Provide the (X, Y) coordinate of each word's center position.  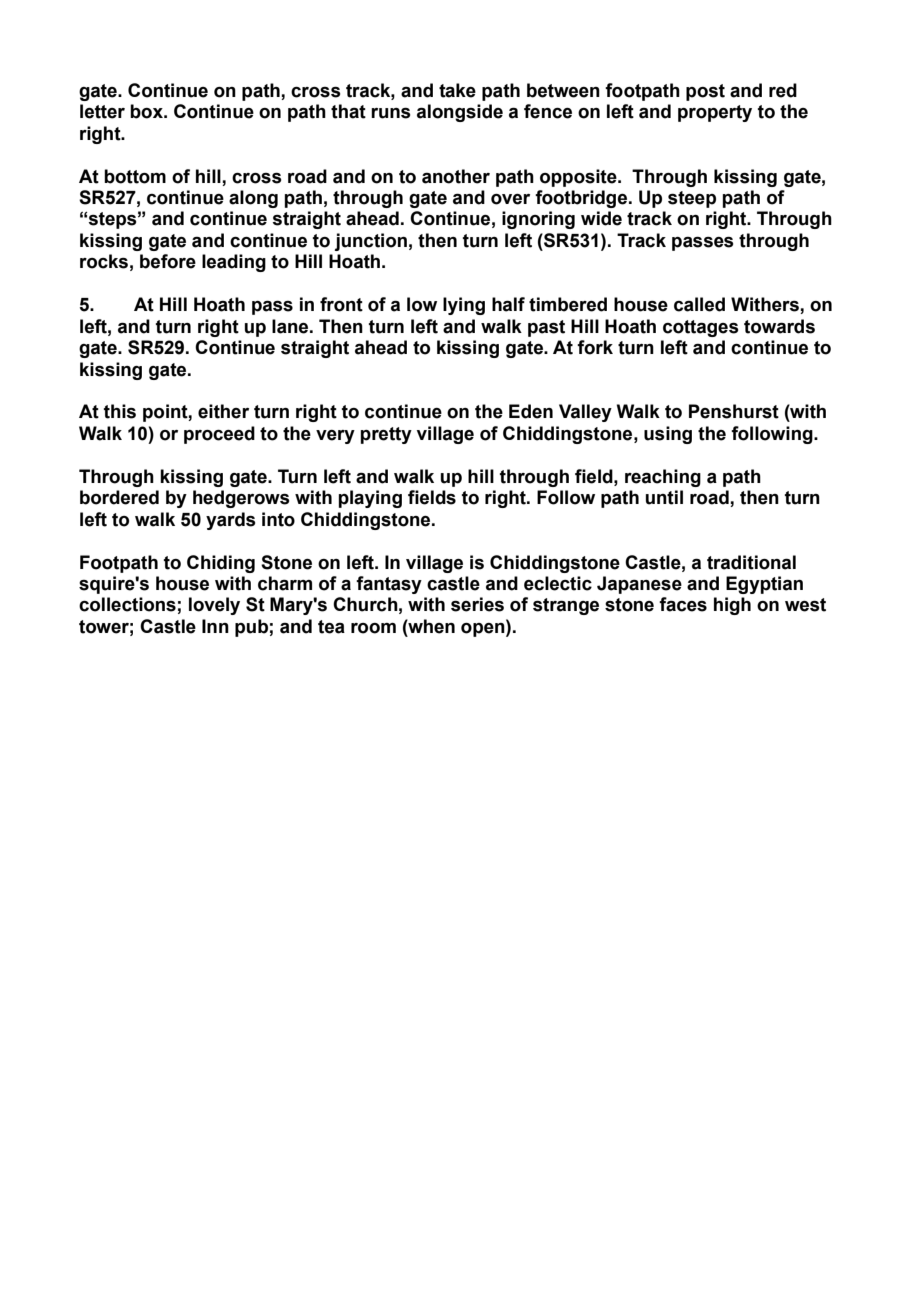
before (168, 261)
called (699, 304)
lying (464, 306)
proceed (219, 435)
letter (102, 111)
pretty (386, 435)
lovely (214, 606)
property (715, 113)
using (668, 435)
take (457, 90)
